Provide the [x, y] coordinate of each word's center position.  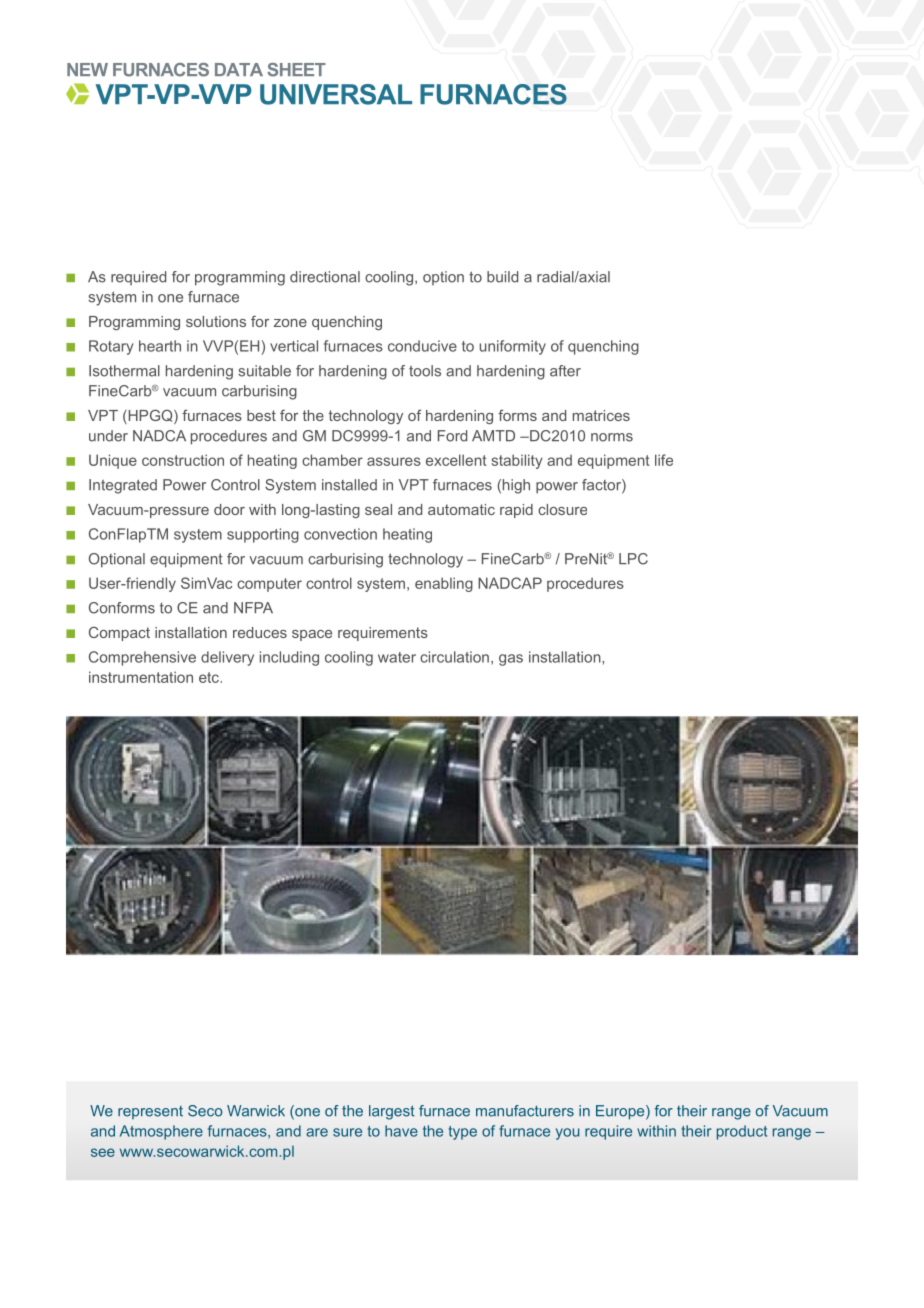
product [742, 1132]
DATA [239, 69]
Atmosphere [161, 1132]
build [502, 277]
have [401, 1131]
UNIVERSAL [336, 94]
